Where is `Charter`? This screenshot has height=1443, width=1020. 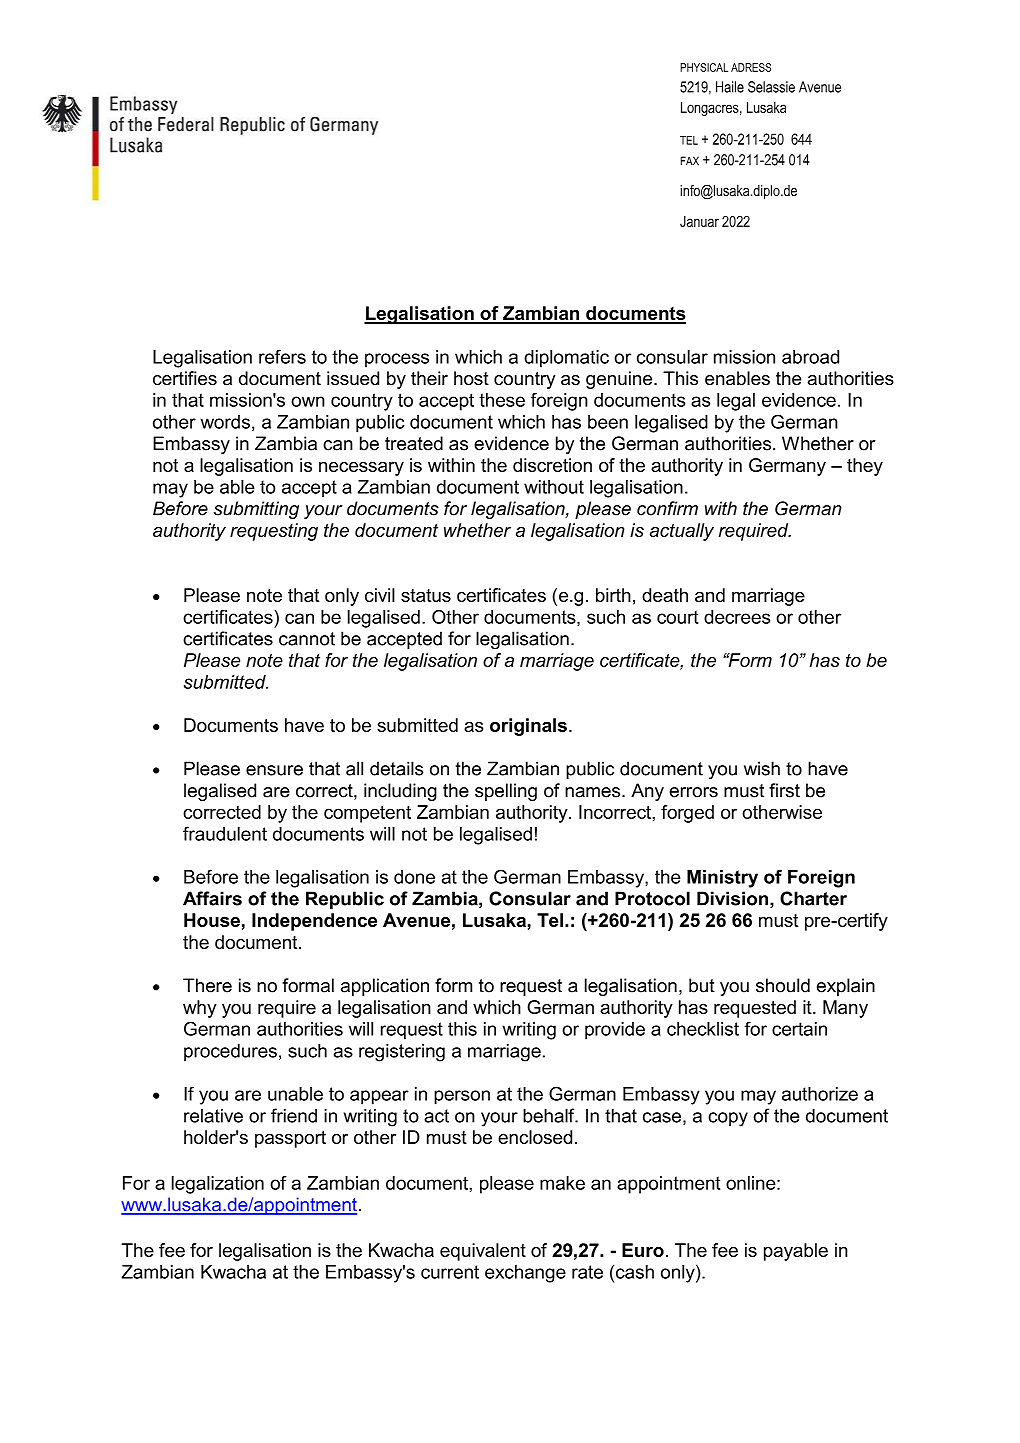
Charter is located at coordinates (813, 898).
